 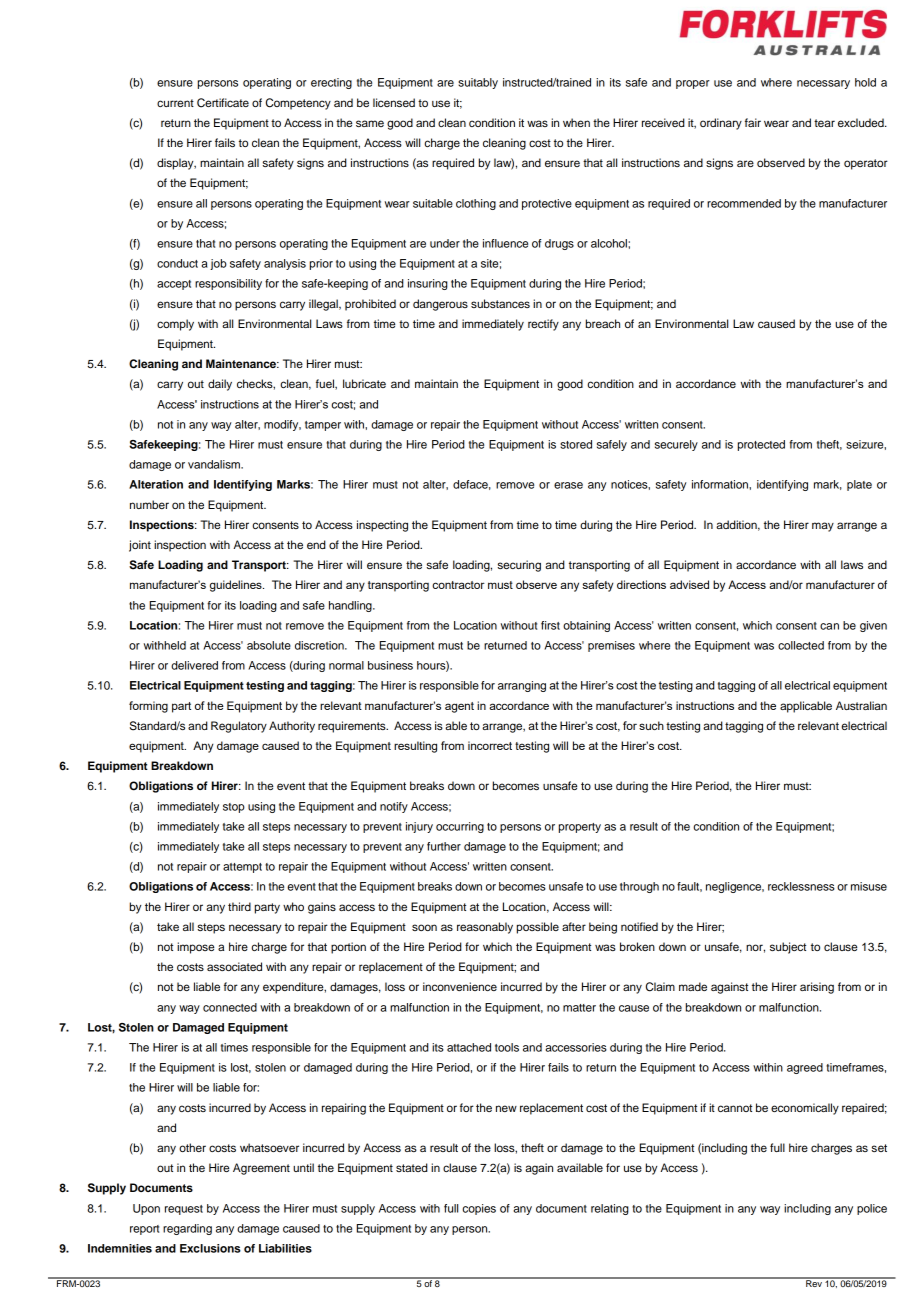 I want to click on suitably, so click(x=478, y=83).
